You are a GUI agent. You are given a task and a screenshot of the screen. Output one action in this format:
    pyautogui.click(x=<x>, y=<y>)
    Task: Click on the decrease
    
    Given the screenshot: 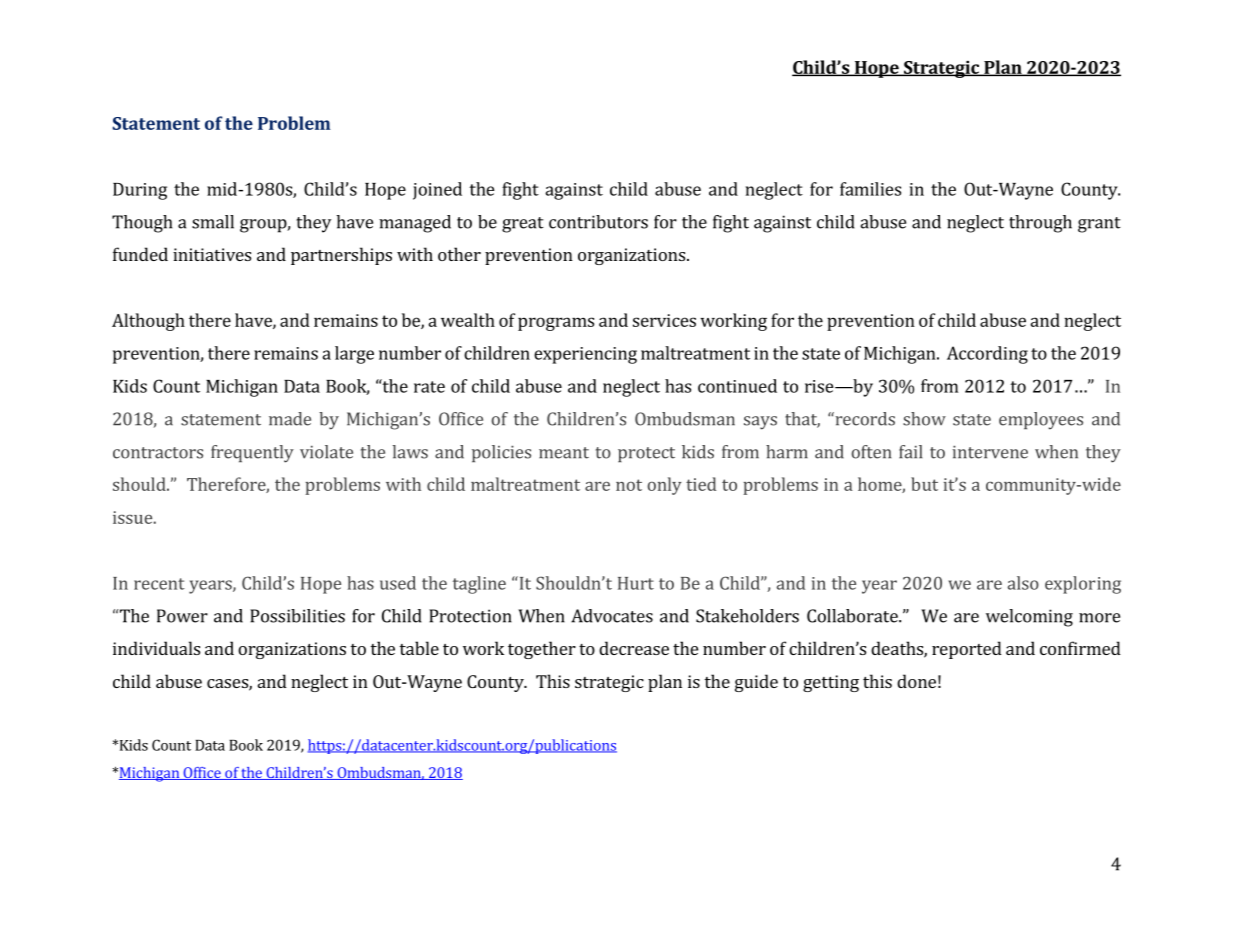 What is the action you would take?
    pyautogui.click(x=634, y=648)
